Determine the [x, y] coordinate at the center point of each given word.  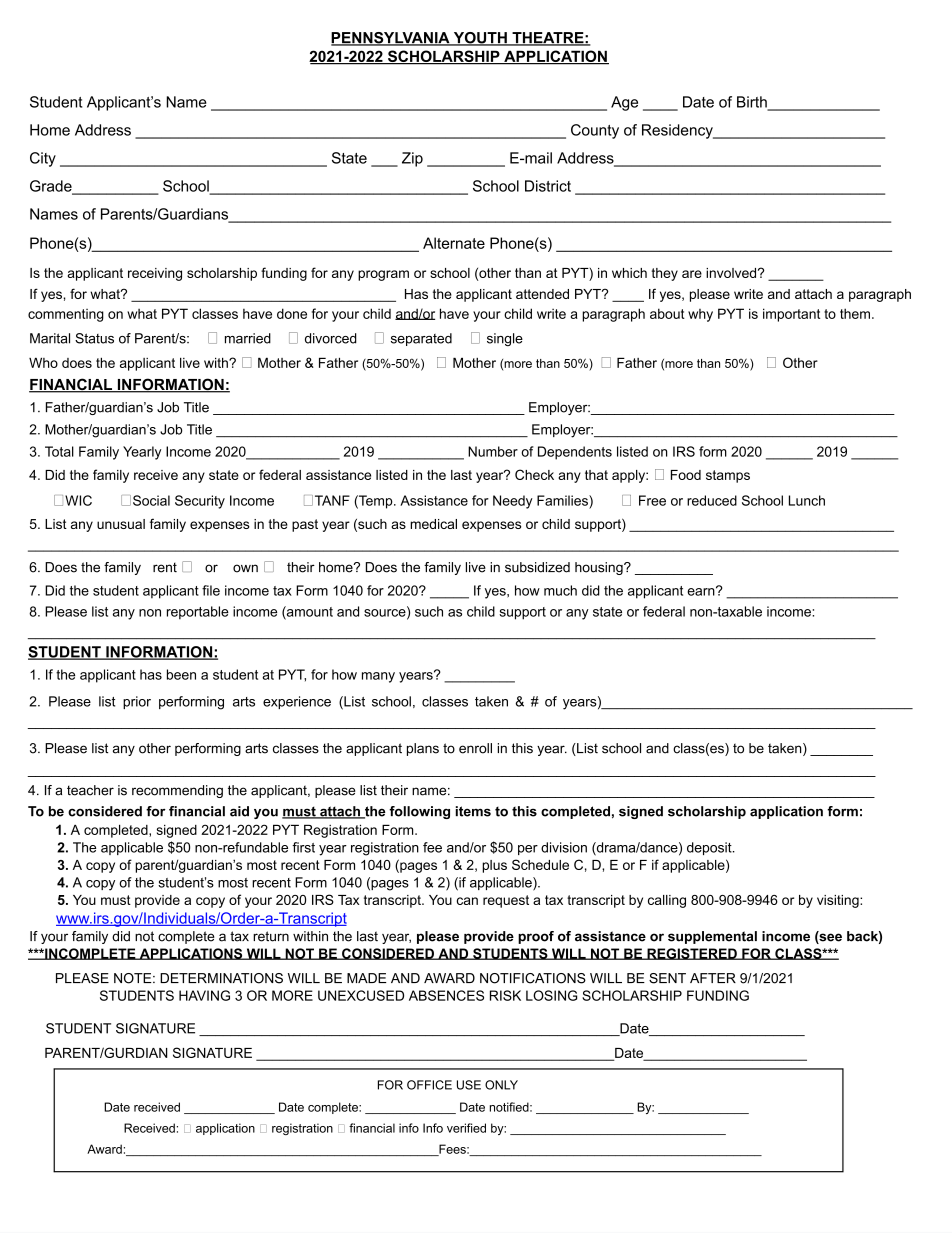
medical [433, 524]
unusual [121, 524]
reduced [712, 500]
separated [421, 339]
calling [667, 901]
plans [423, 749]
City [43, 159]
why [700, 315]
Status [94, 338]
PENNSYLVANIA [391, 39]
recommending [177, 791]
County [595, 131]
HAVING [204, 995]
